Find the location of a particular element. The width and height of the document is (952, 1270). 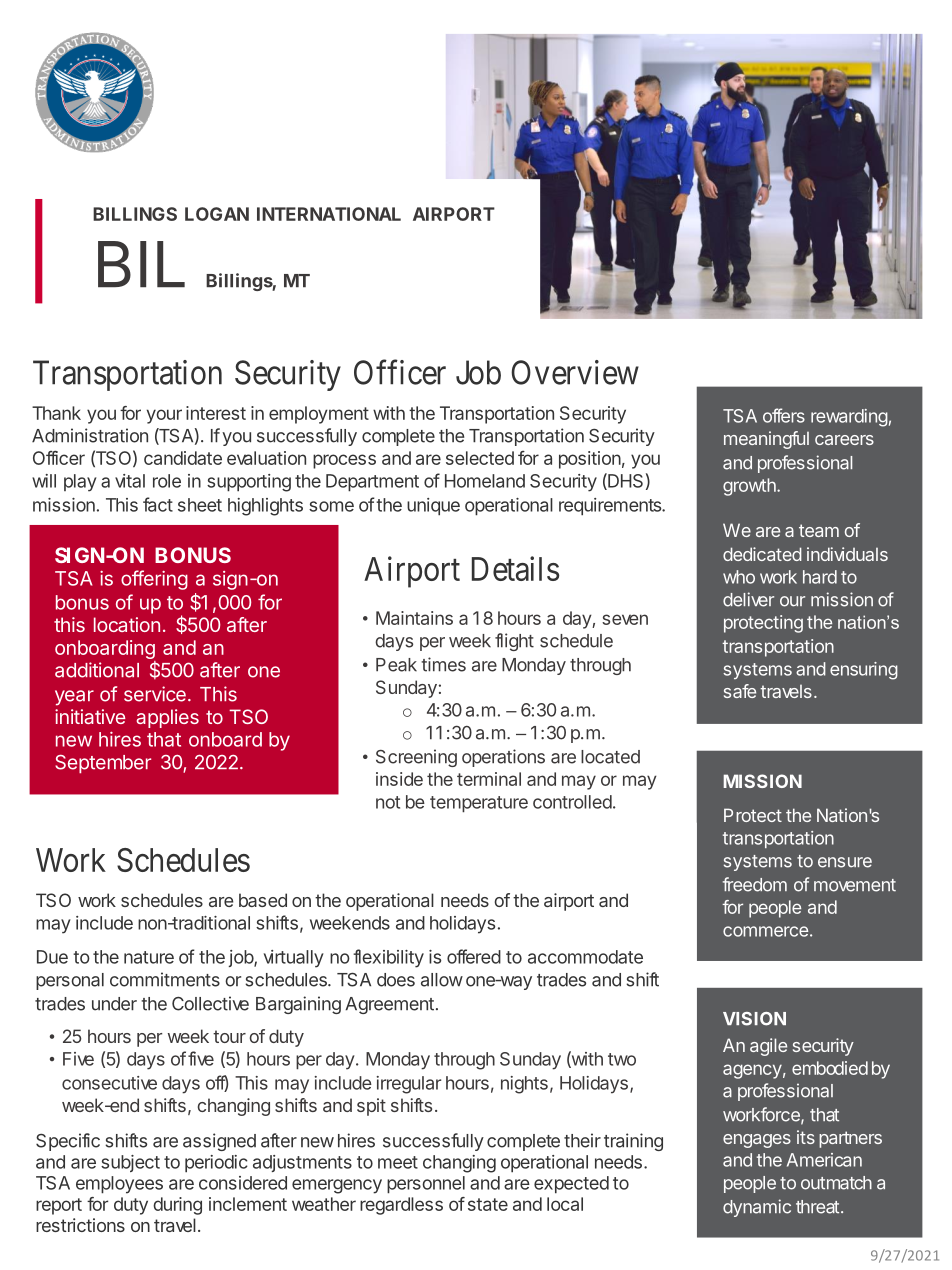

applies is located at coordinates (168, 718).
